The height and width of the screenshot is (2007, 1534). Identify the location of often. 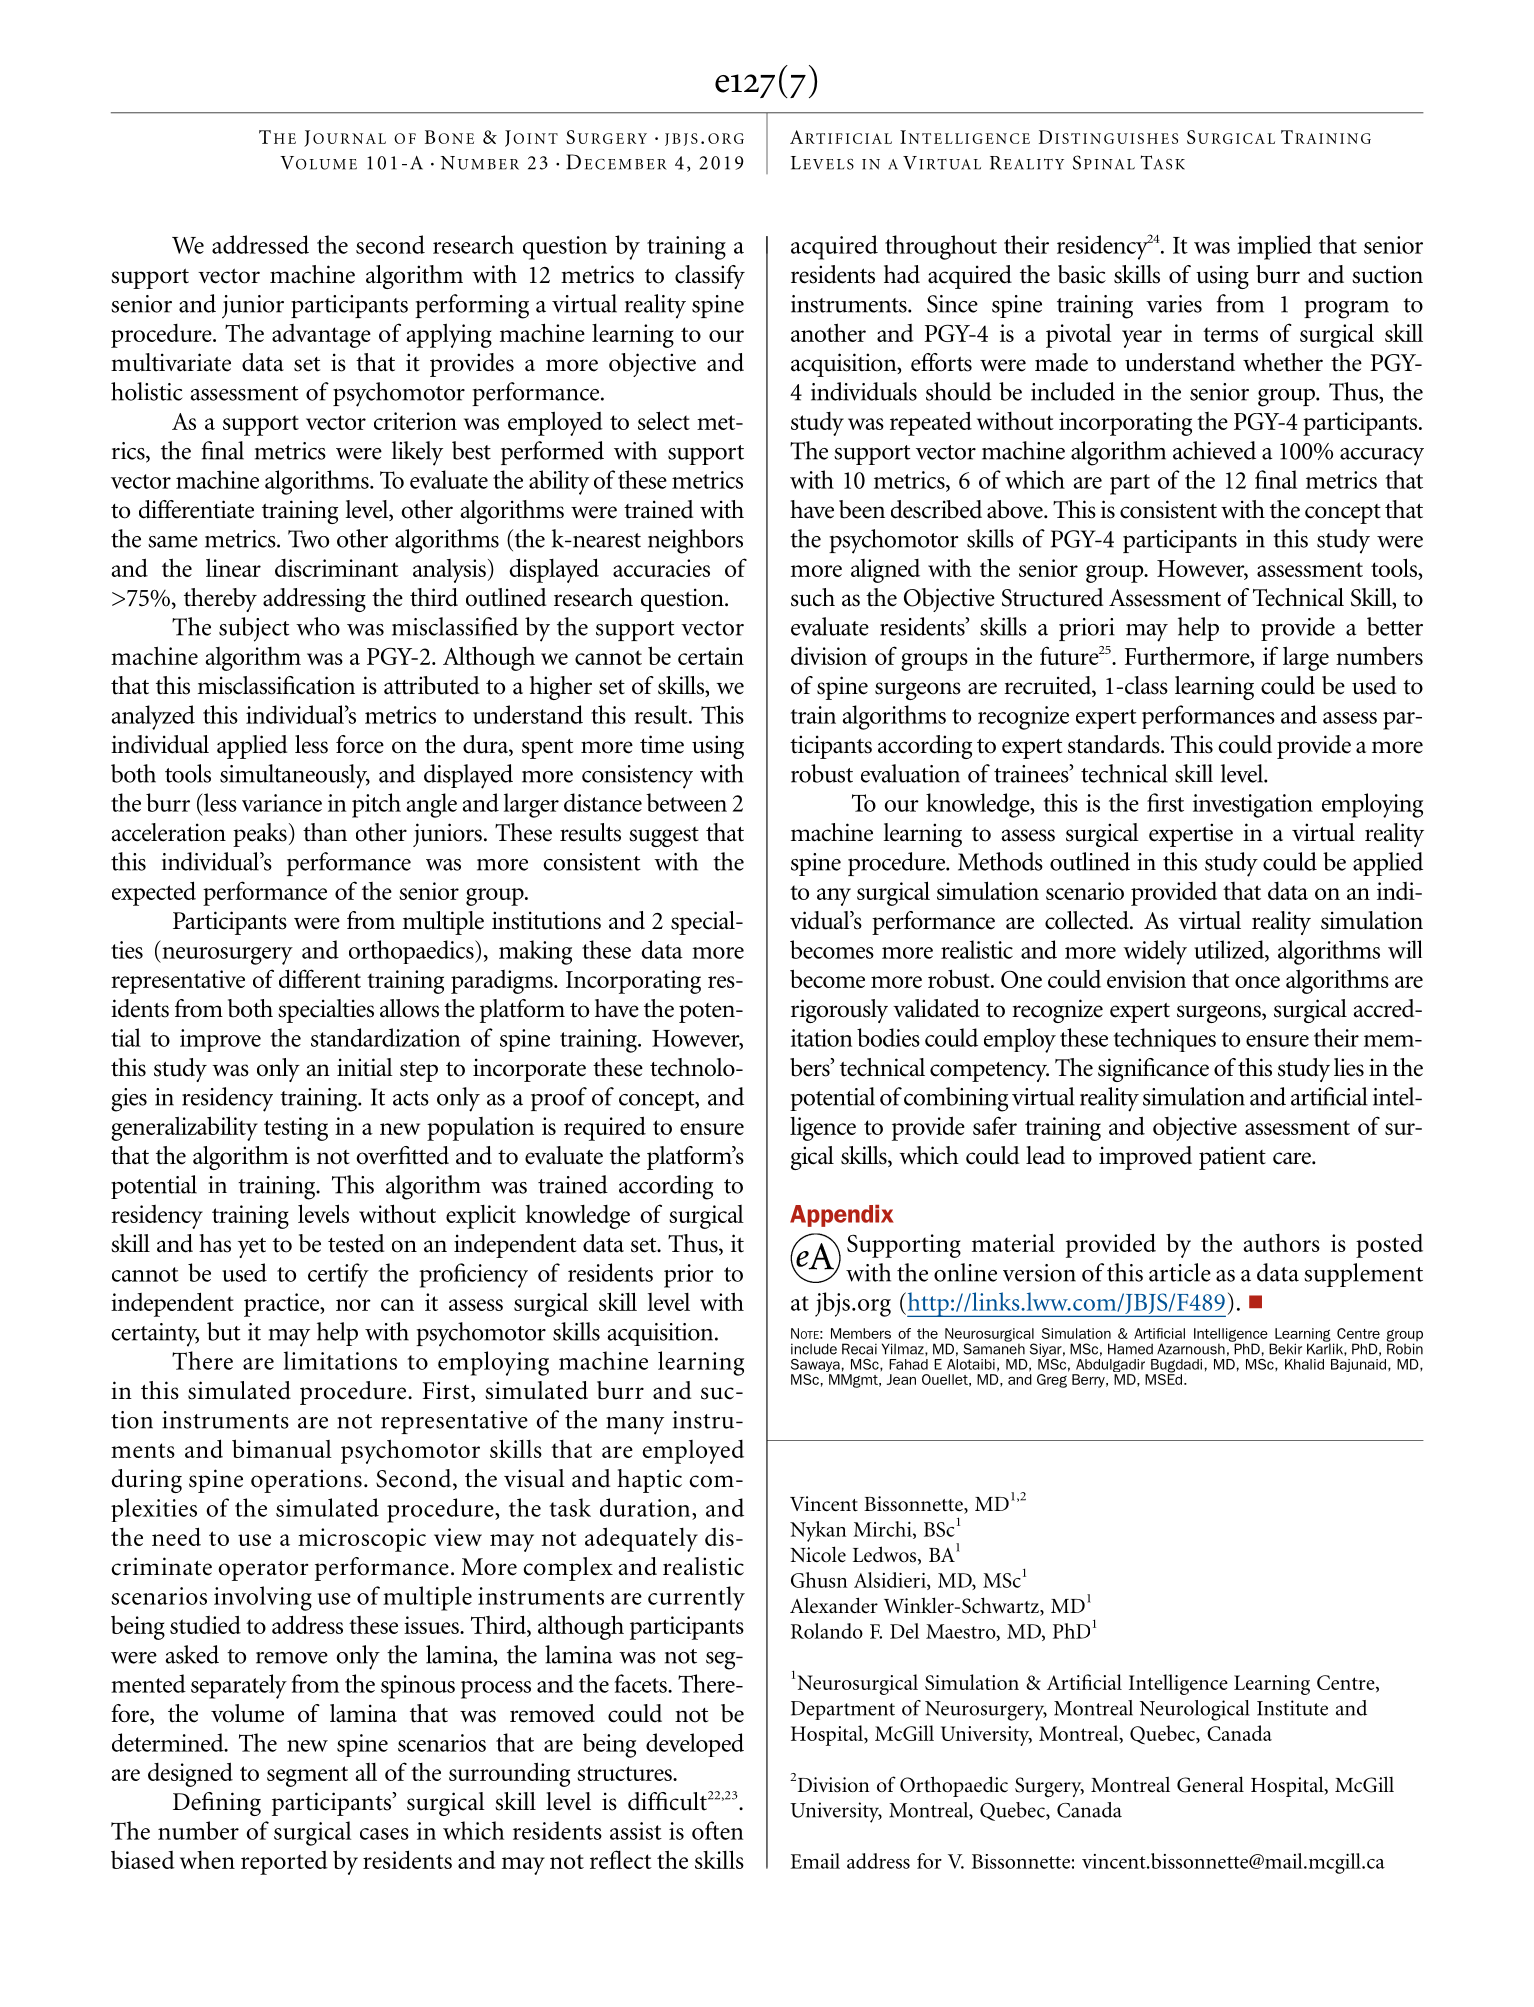
(717, 1830).
